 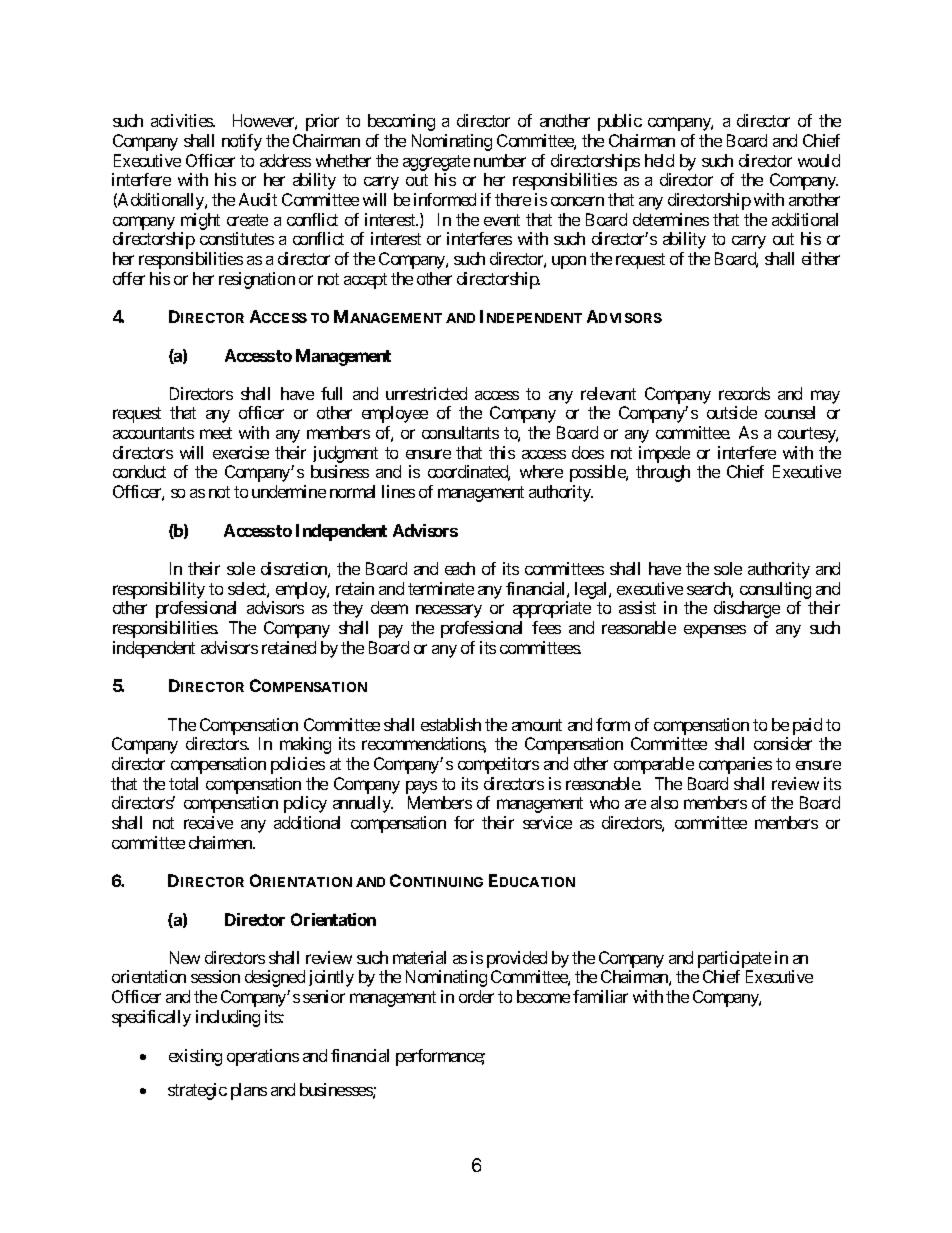 What do you see at coordinates (819, 160) in the page?
I see `would` at bounding box center [819, 160].
